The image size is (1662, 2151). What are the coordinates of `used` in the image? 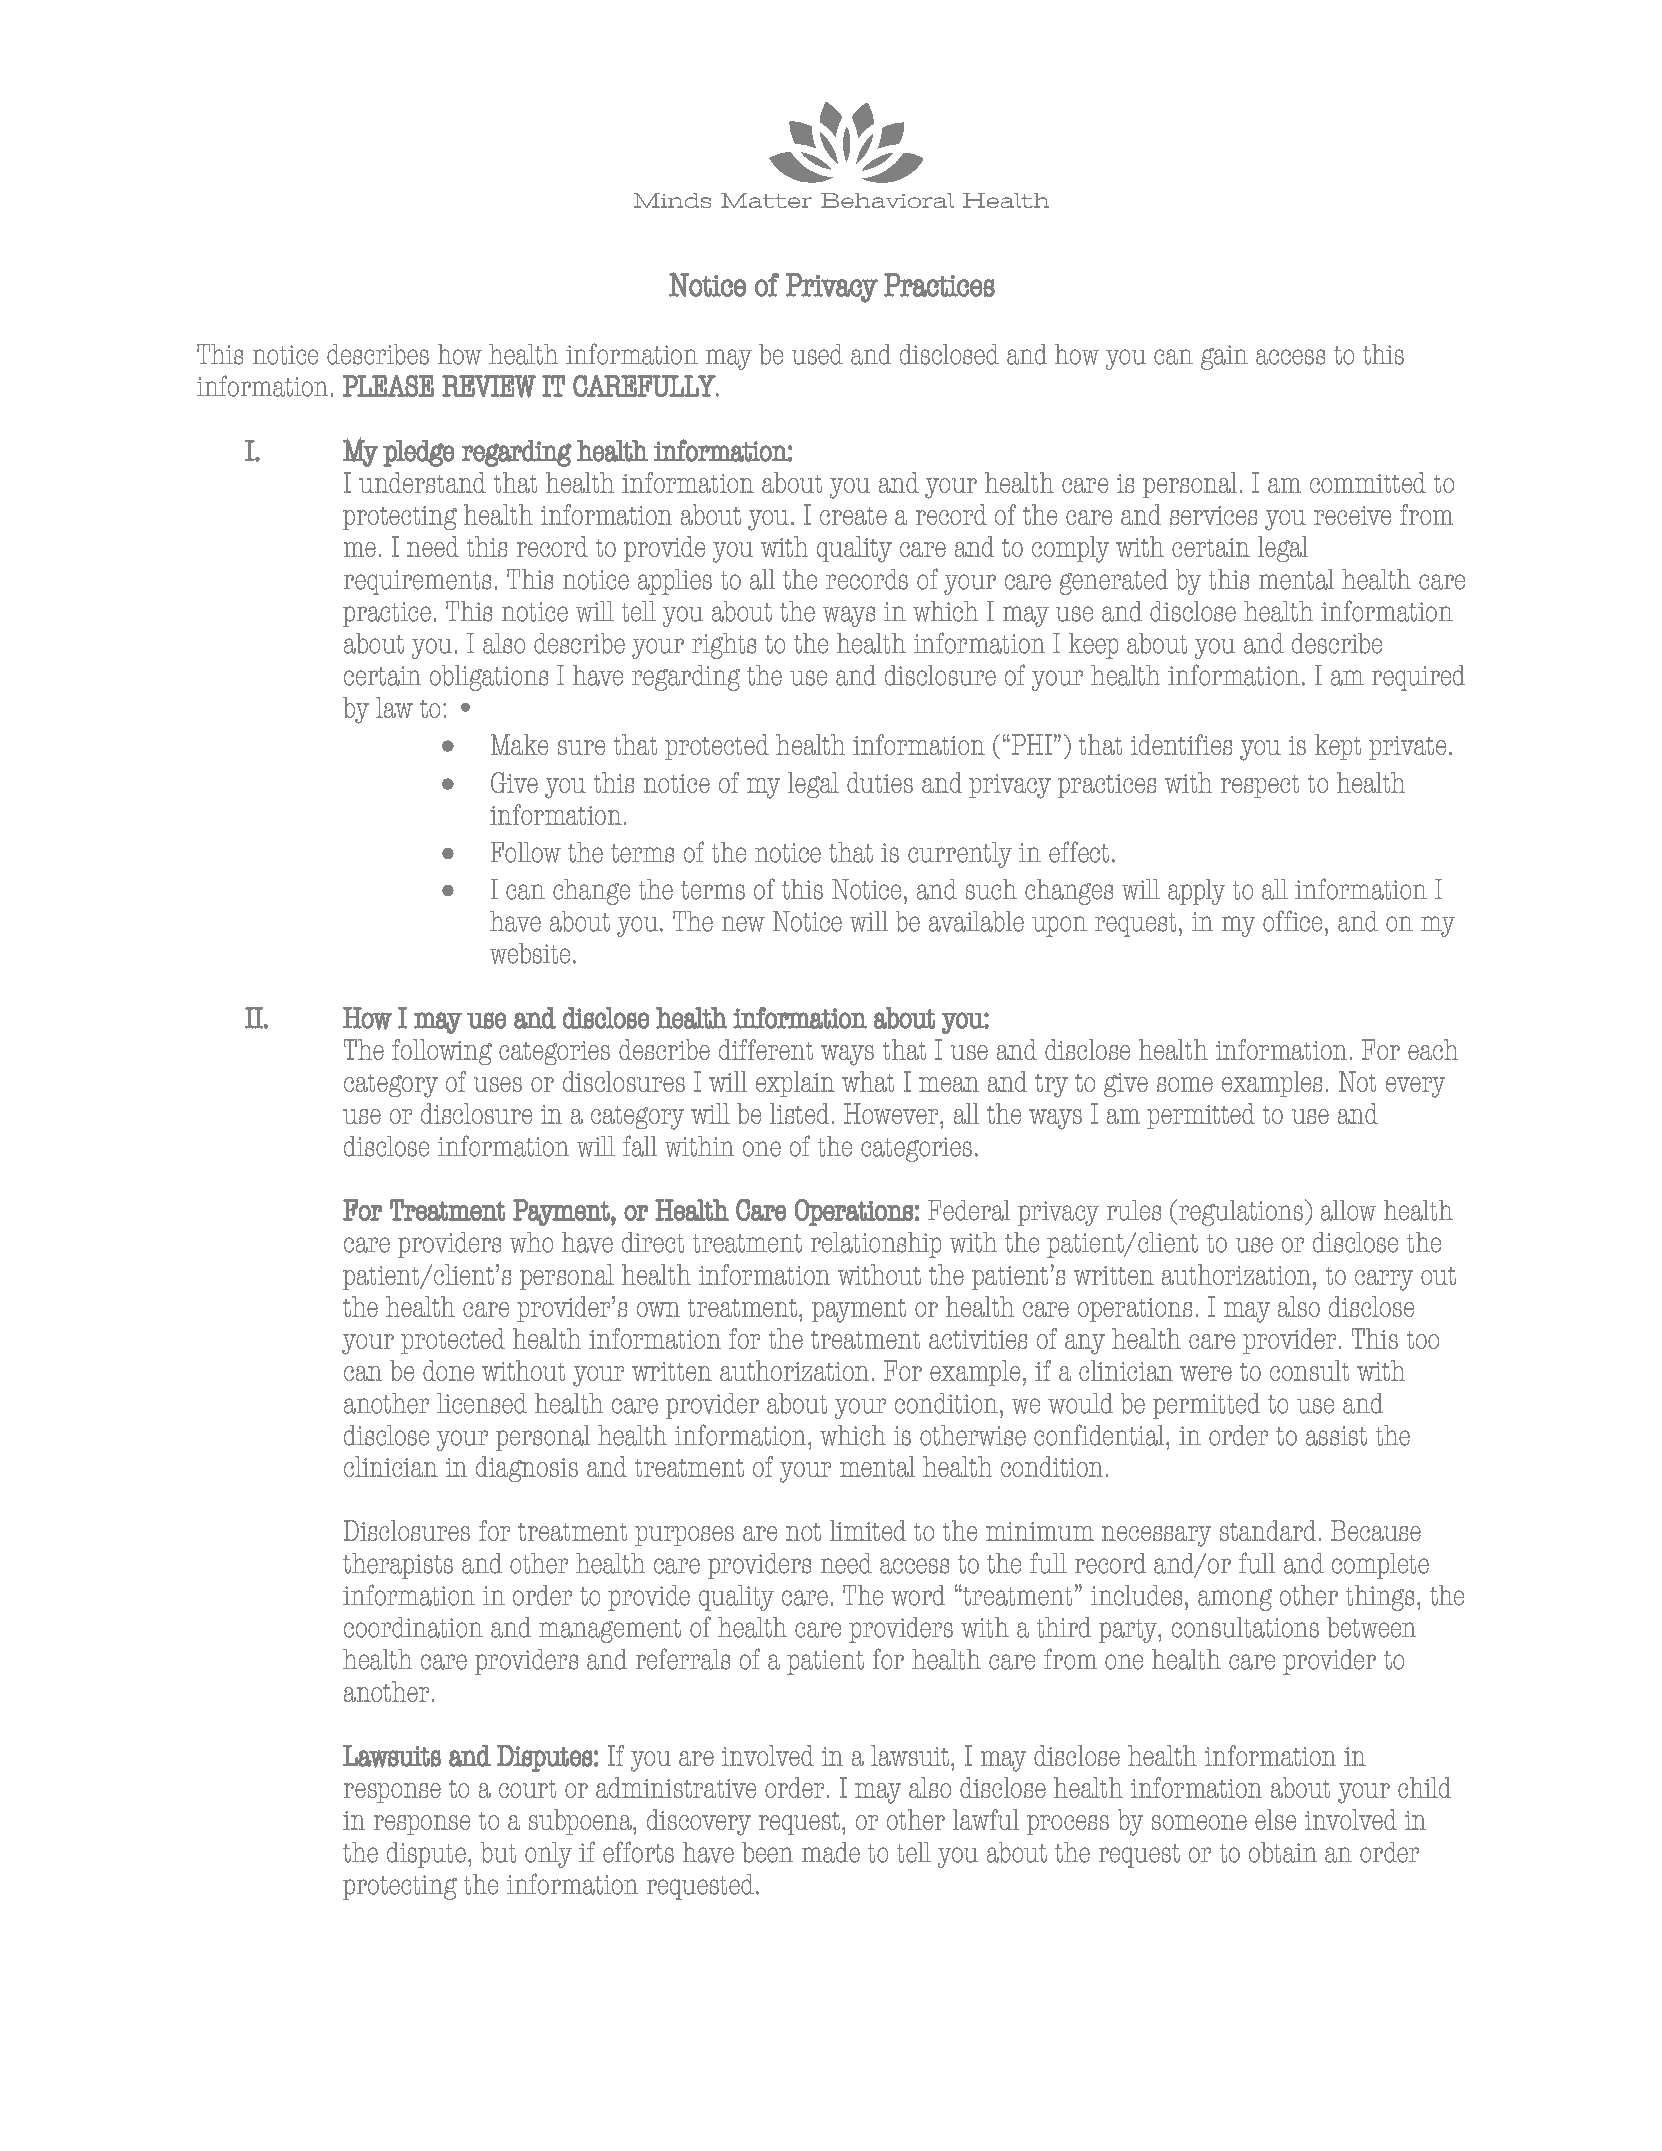 It's located at (817, 354).
